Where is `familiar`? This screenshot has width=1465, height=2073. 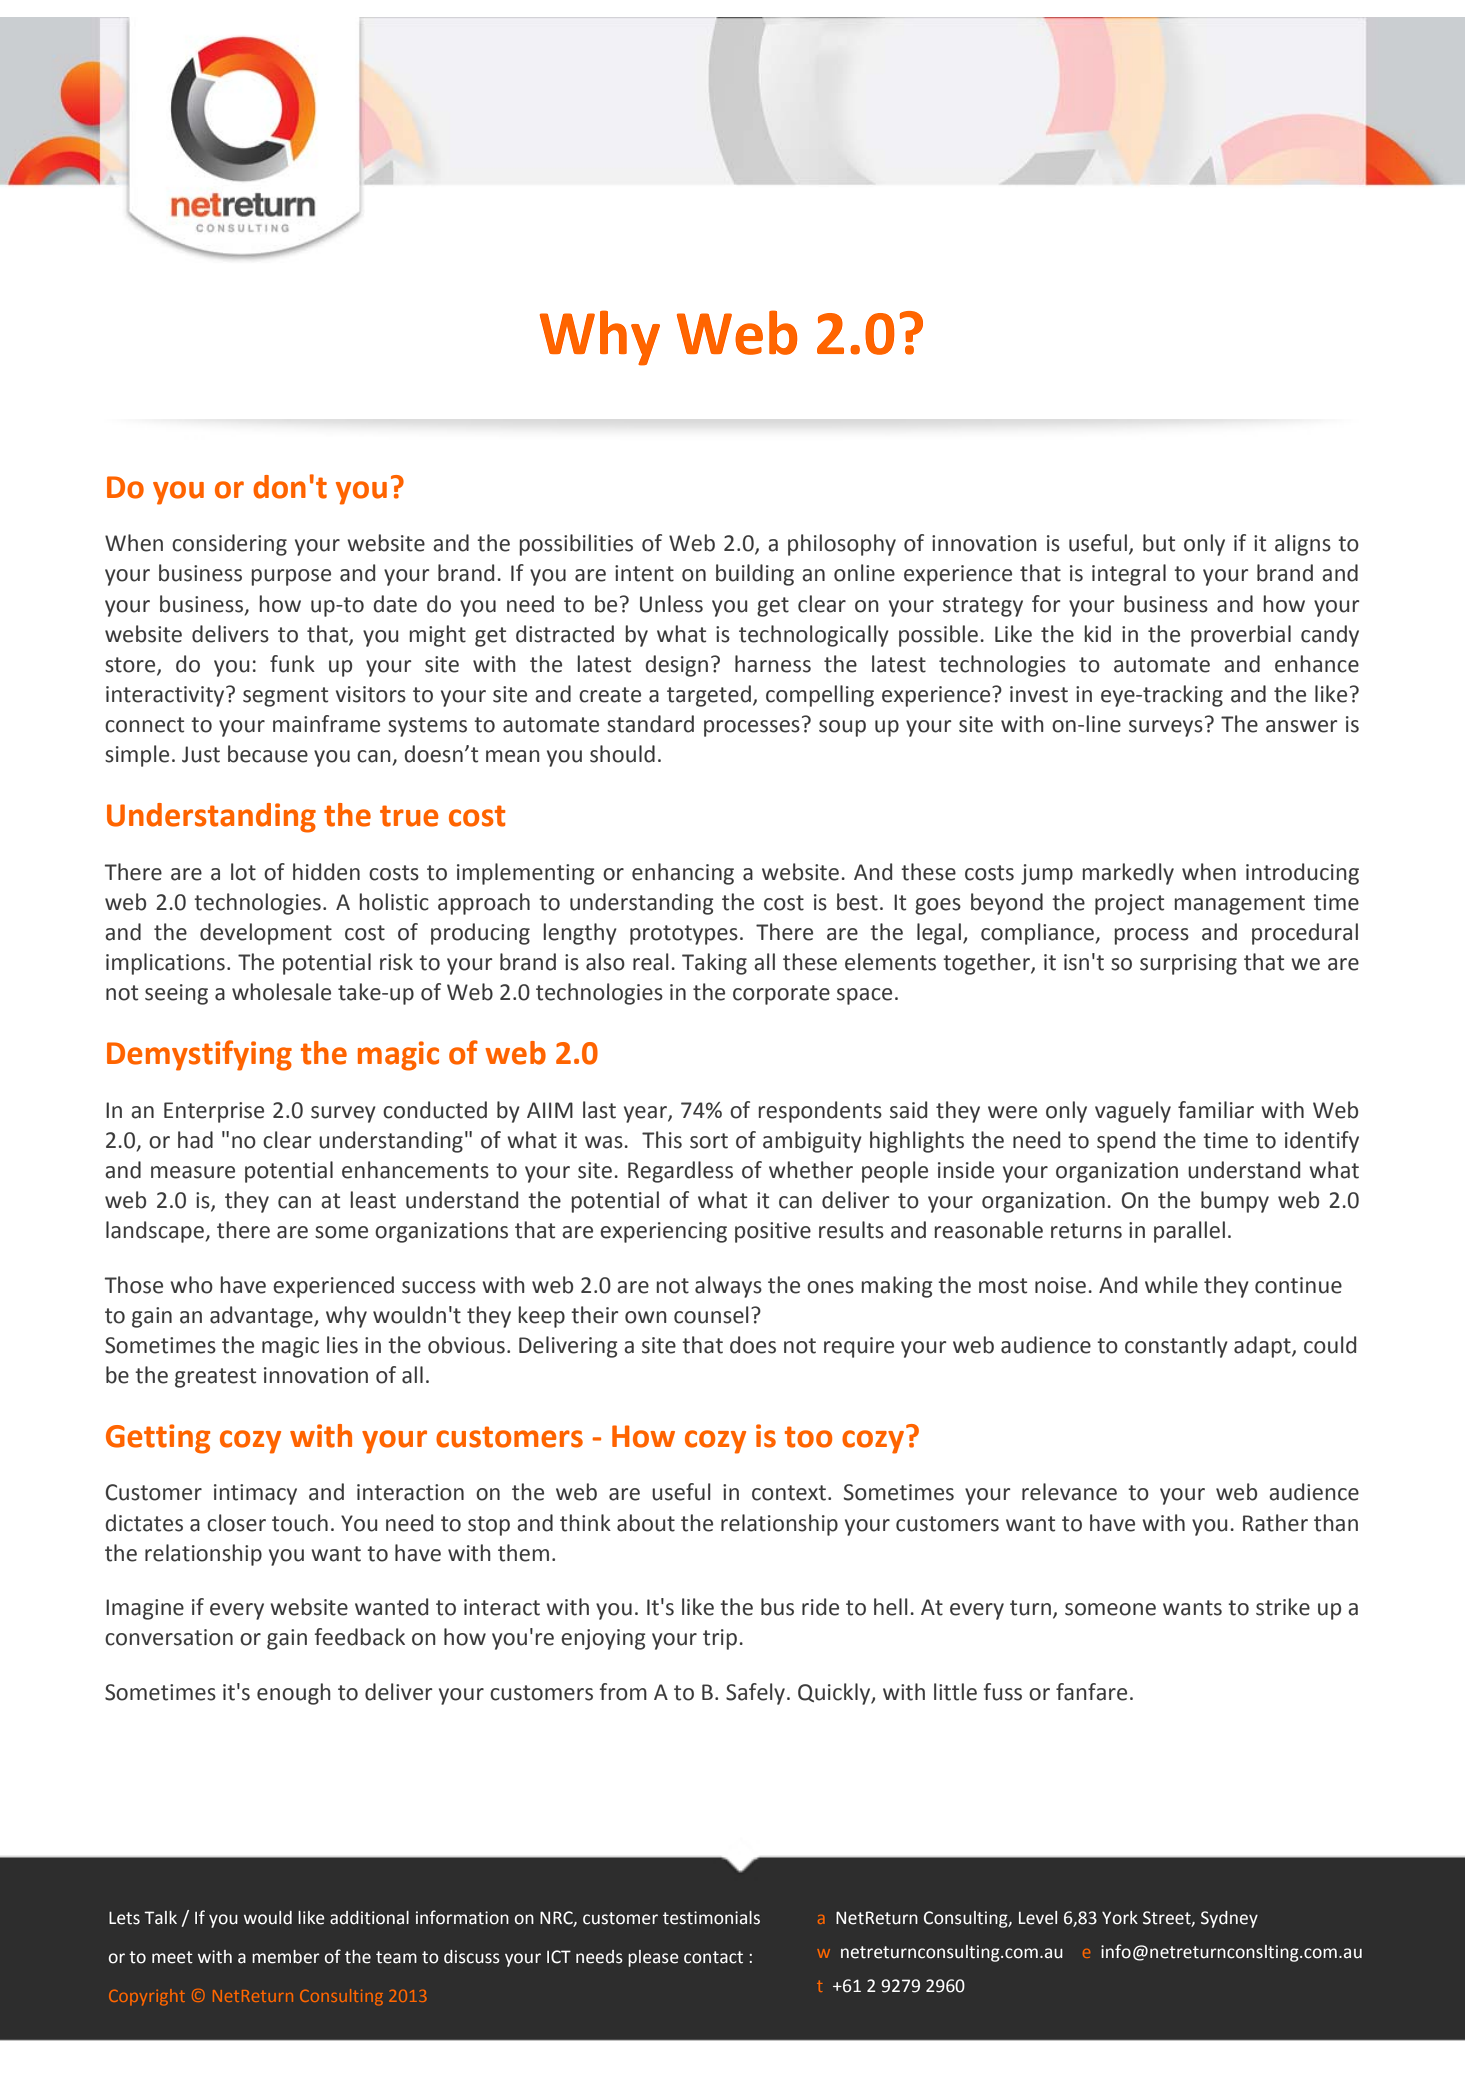 familiar is located at coordinates (1216, 1110).
